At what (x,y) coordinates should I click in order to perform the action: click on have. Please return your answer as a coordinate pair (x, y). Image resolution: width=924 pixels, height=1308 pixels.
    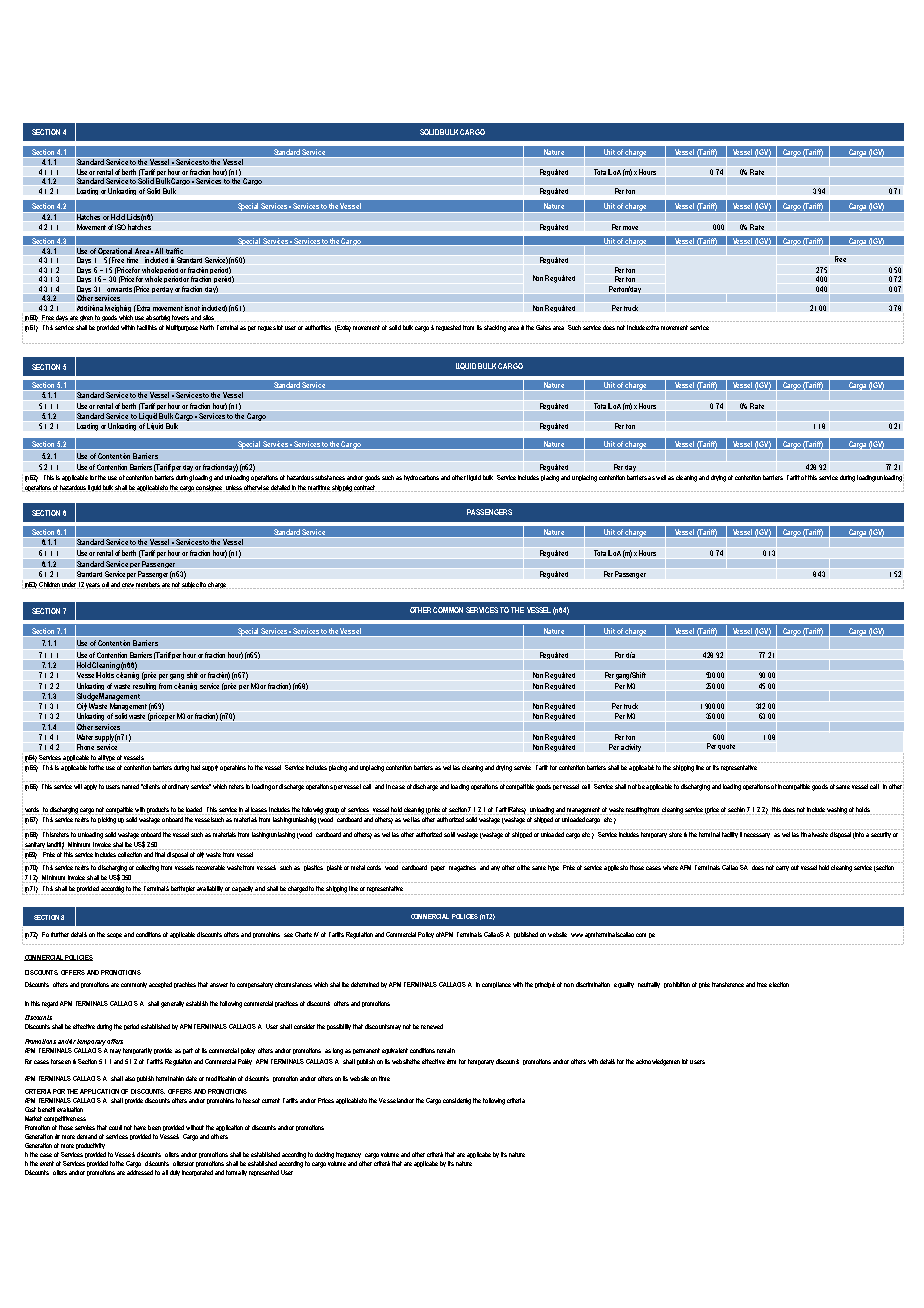
    Looking at the image, I should click on (140, 1127).
